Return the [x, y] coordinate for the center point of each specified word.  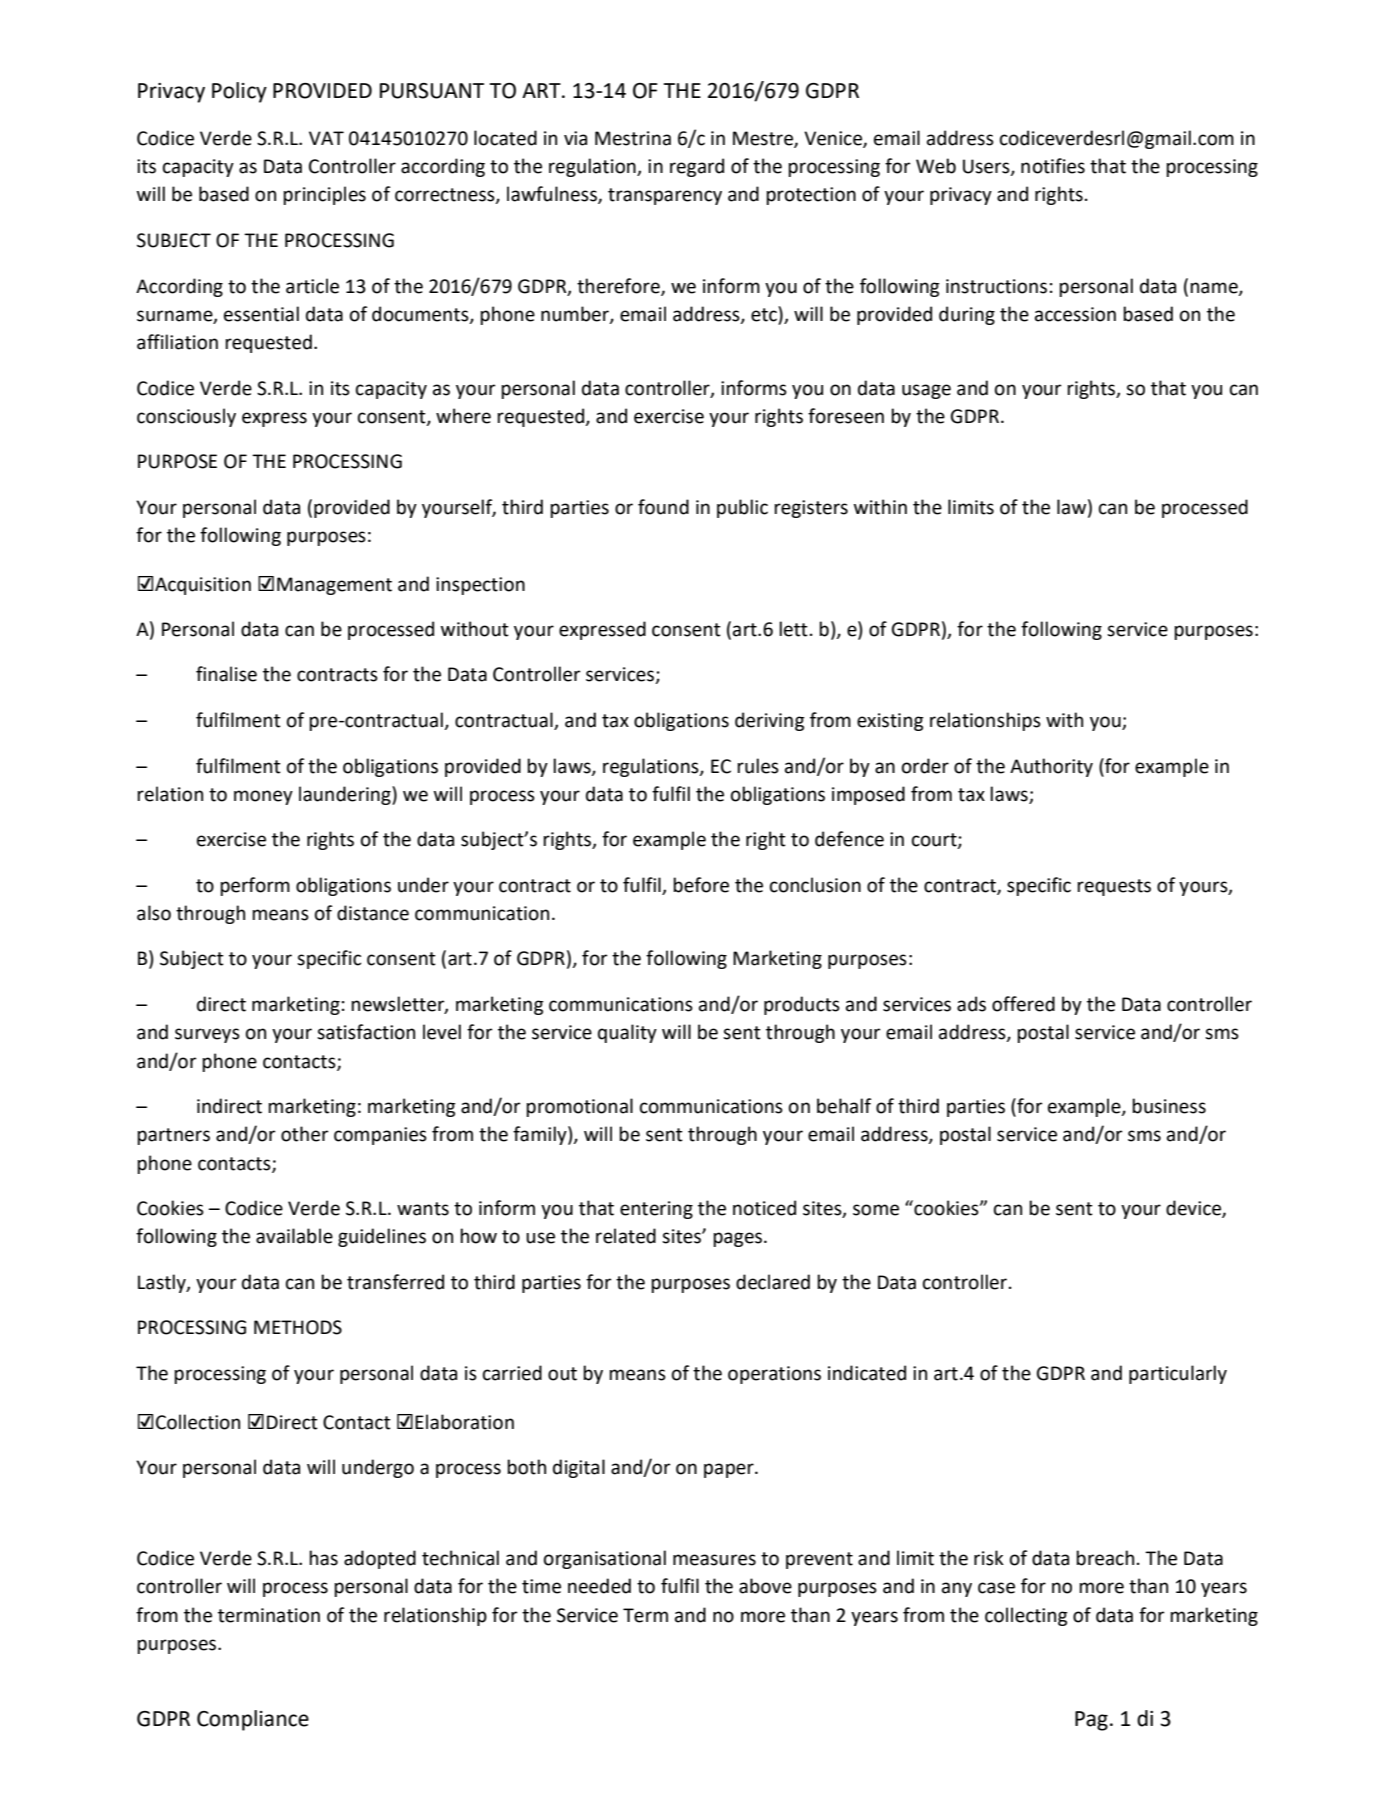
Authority [1051, 767]
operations [774, 1375]
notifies [1053, 166]
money [263, 797]
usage [926, 391]
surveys [207, 1035]
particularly [1178, 1374]
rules [758, 766]
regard [697, 167]
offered [1023, 1004]
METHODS [298, 1327]
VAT [326, 138]
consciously [186, 417]
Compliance [253, 1720]
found [663, 507]
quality [627, 1033]
